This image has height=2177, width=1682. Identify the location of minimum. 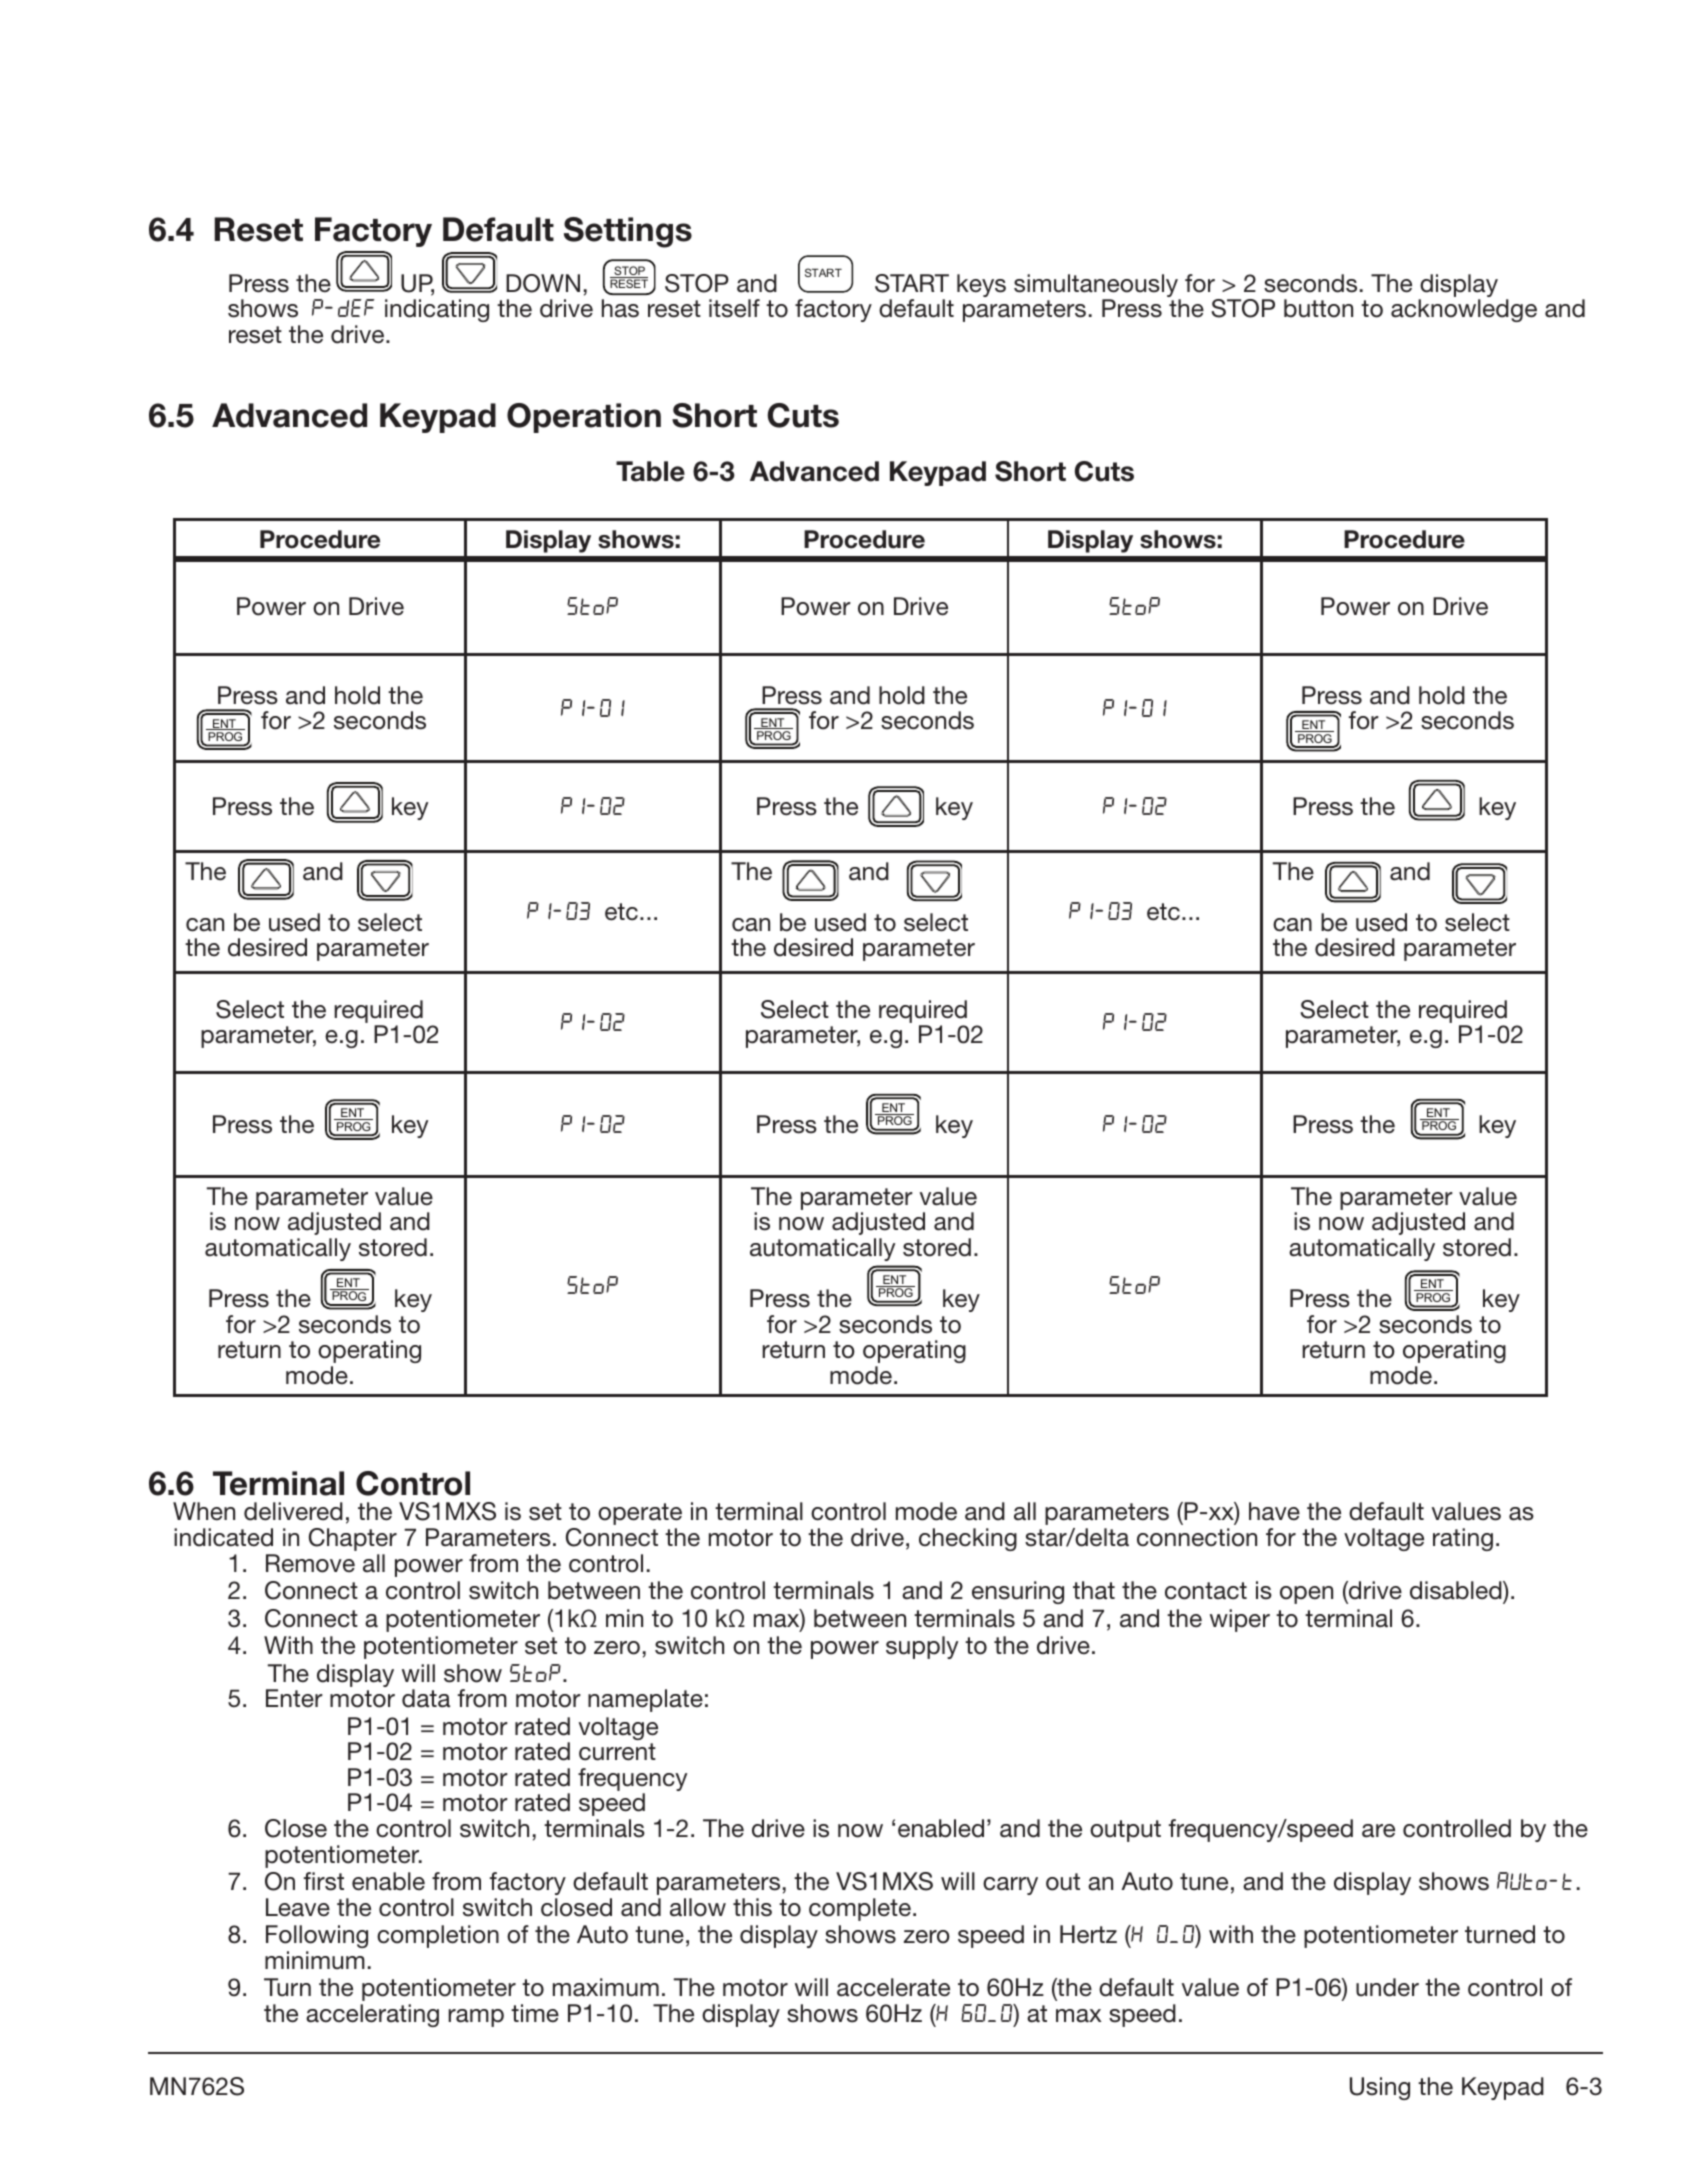
(315, 1960).
